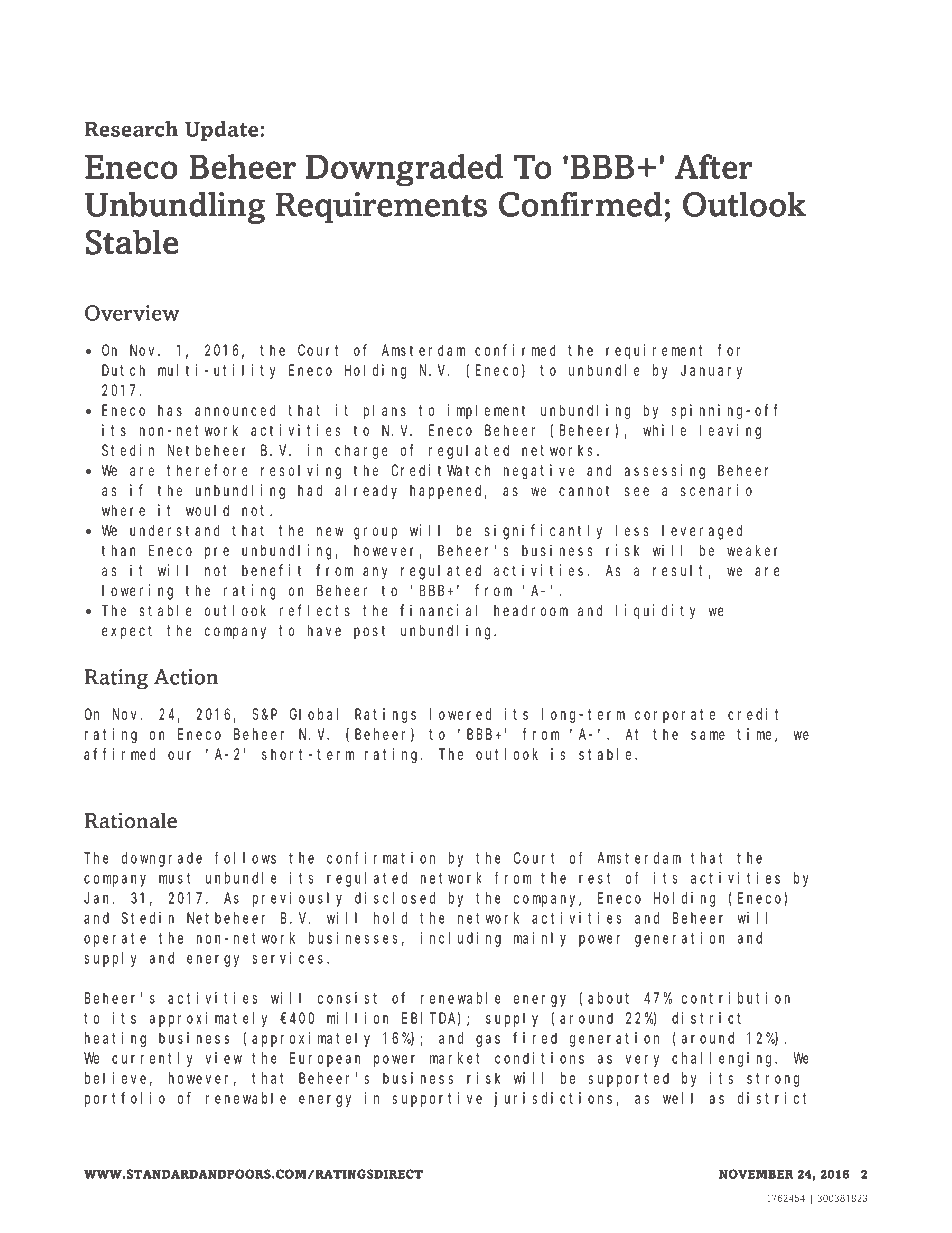 The image size is (952, 1233). What do you see at coordinates (131, 821) in the image?
I see `Rationale` at bounding box center [131, 821].
